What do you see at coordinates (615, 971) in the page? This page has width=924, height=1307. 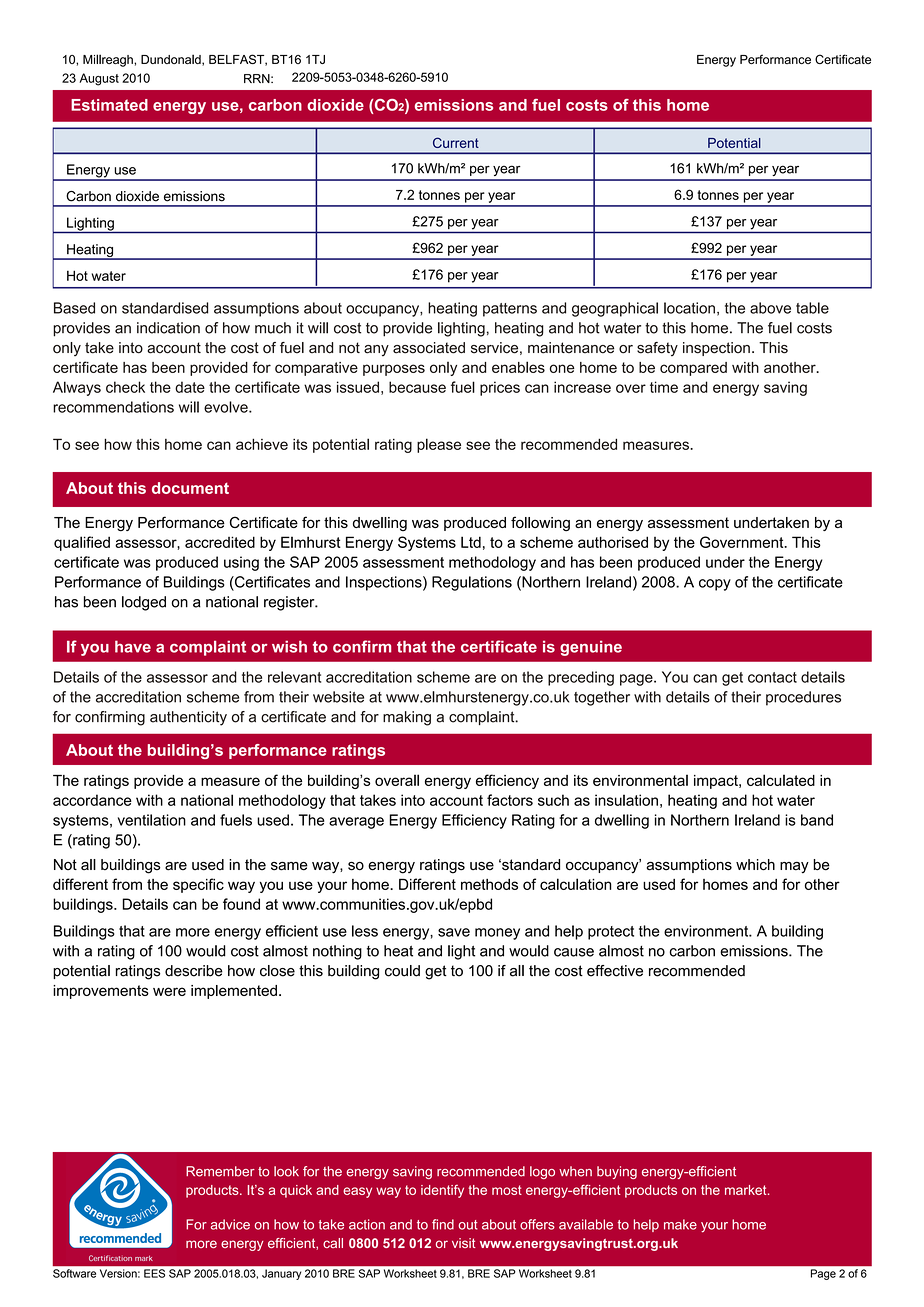 I see `effective` at bounding box center [615, 971].
